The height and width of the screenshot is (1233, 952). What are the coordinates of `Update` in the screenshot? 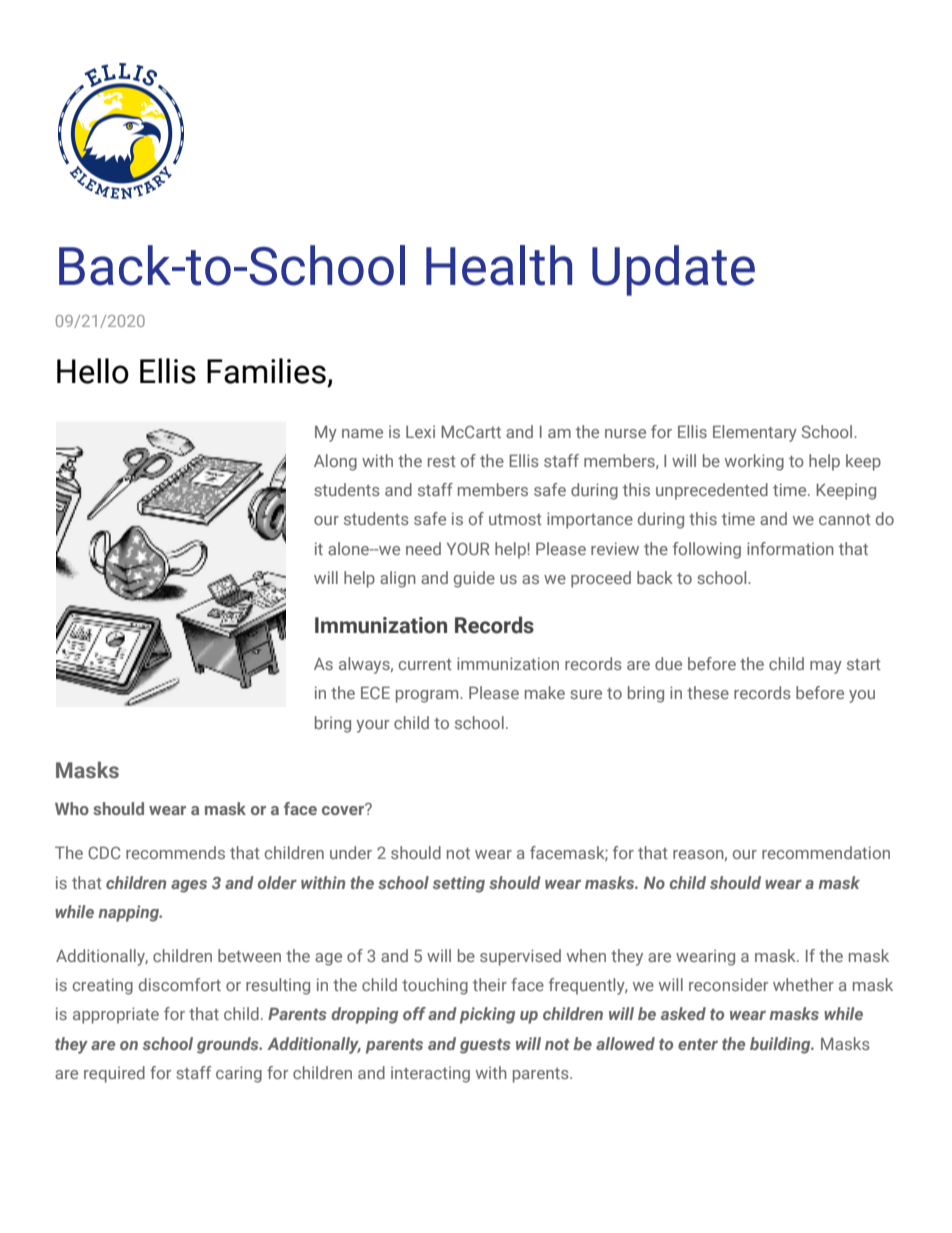 It's located at (673, 270).
